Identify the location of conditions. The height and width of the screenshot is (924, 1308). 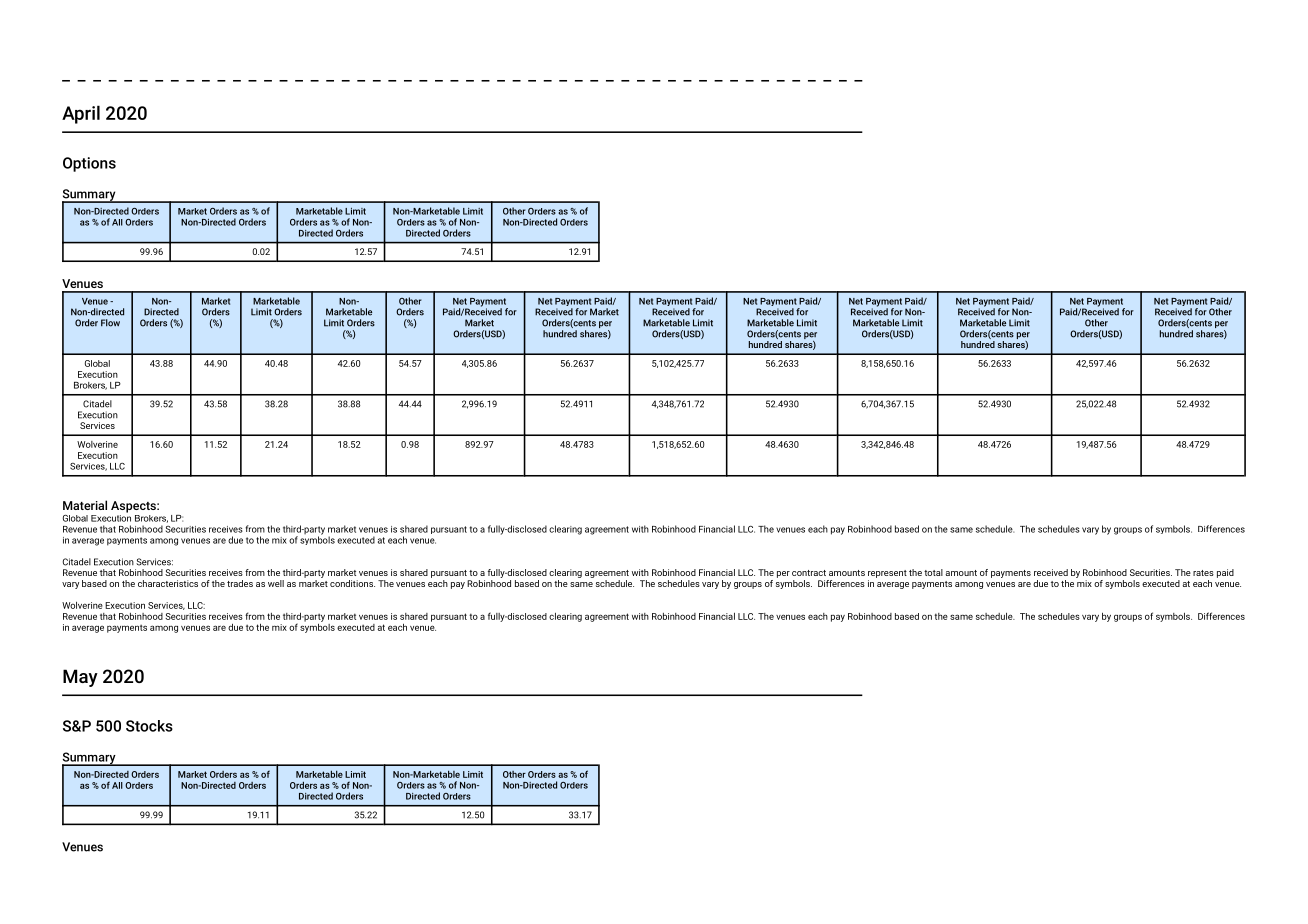
(352, 583).
